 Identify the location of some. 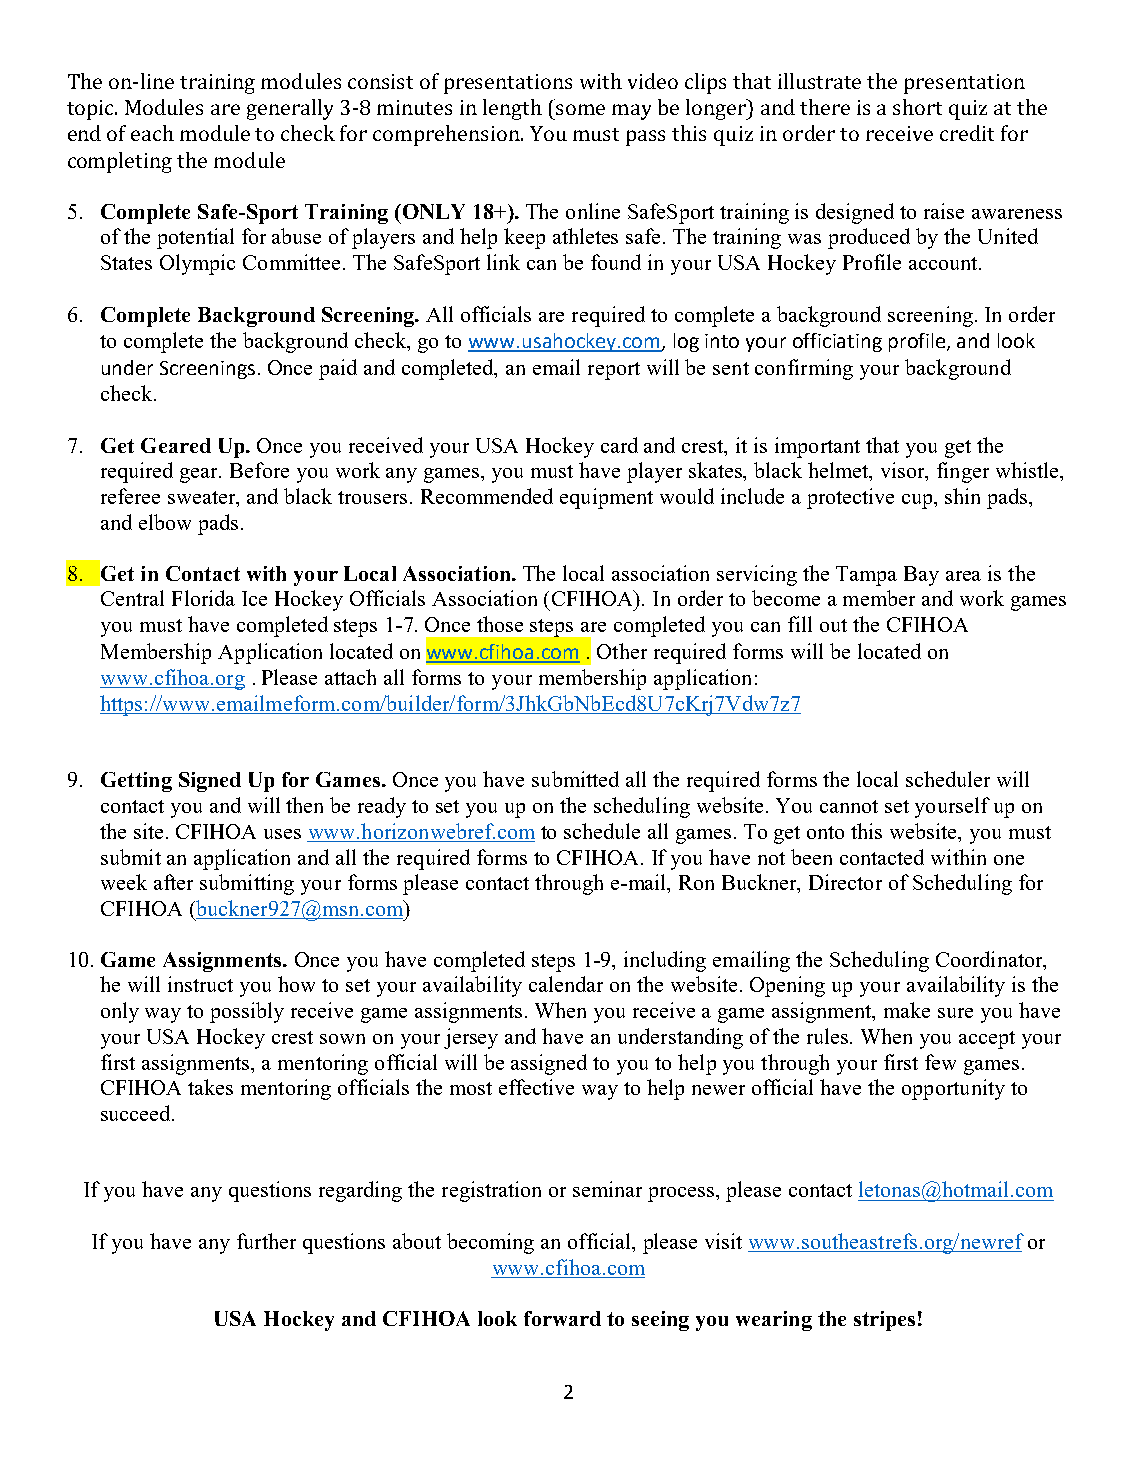
(580, 109).
